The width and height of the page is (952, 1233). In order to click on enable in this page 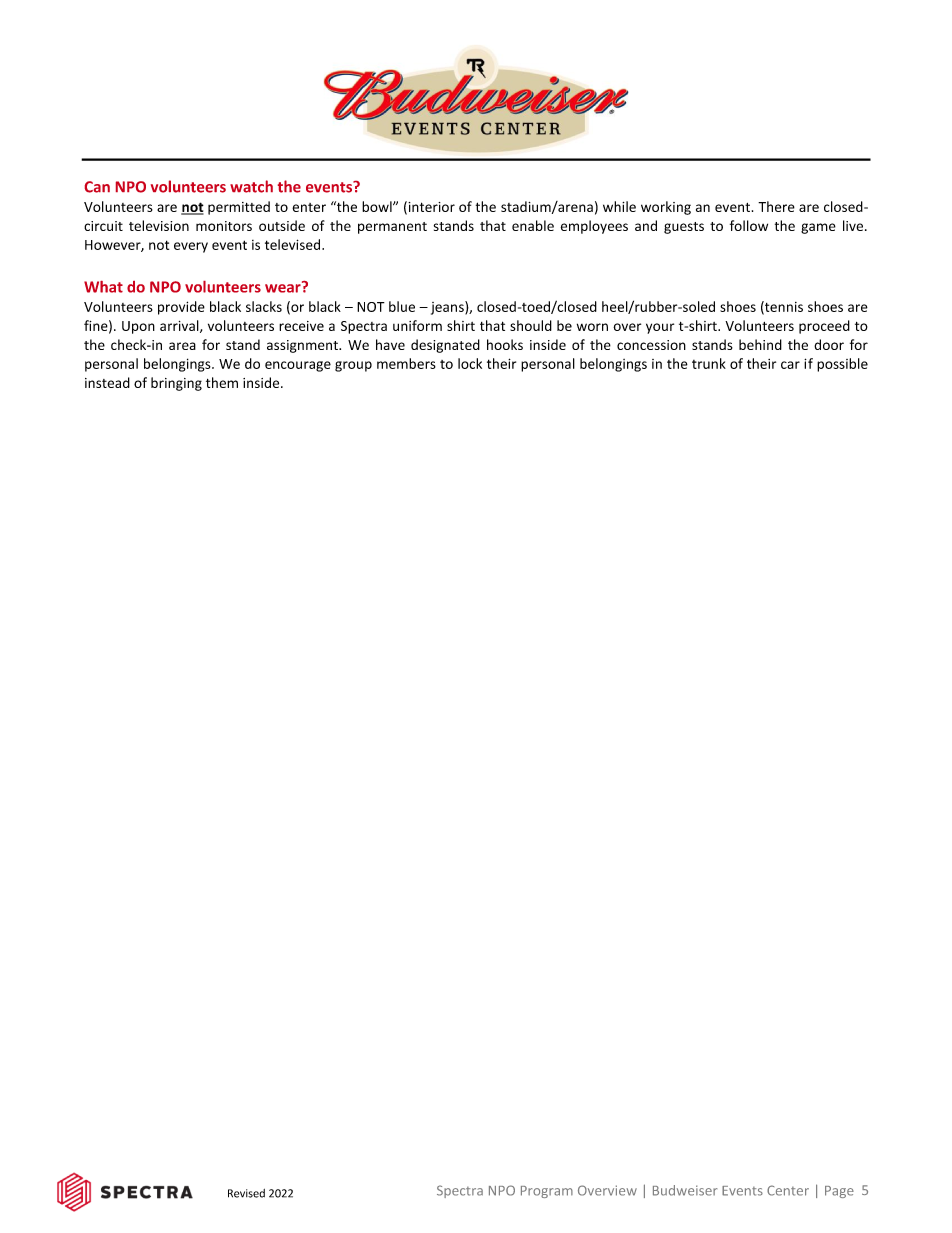, I will do `click(533, 225)`.
